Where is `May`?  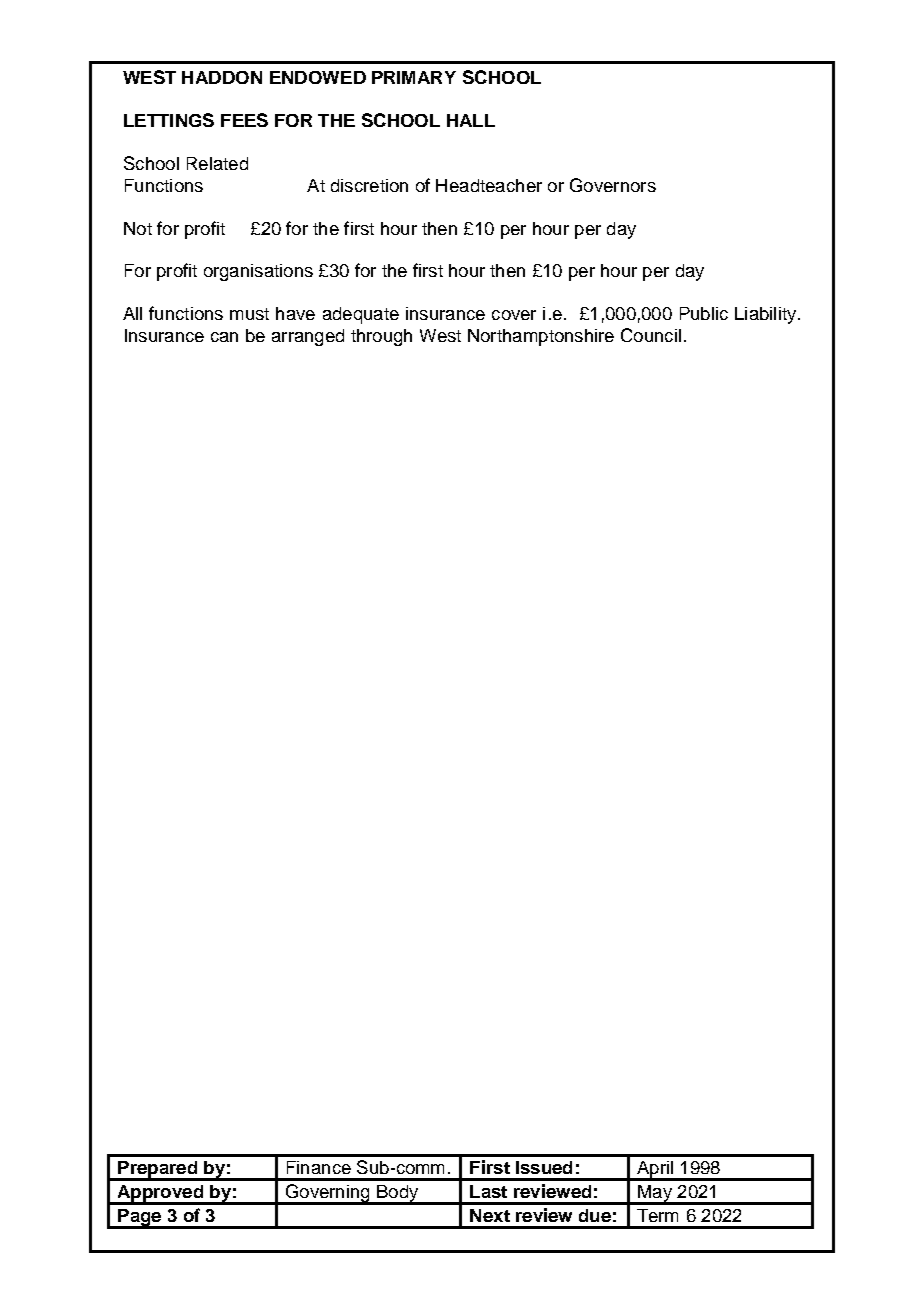 May is located at coordinates (655, 1195).
